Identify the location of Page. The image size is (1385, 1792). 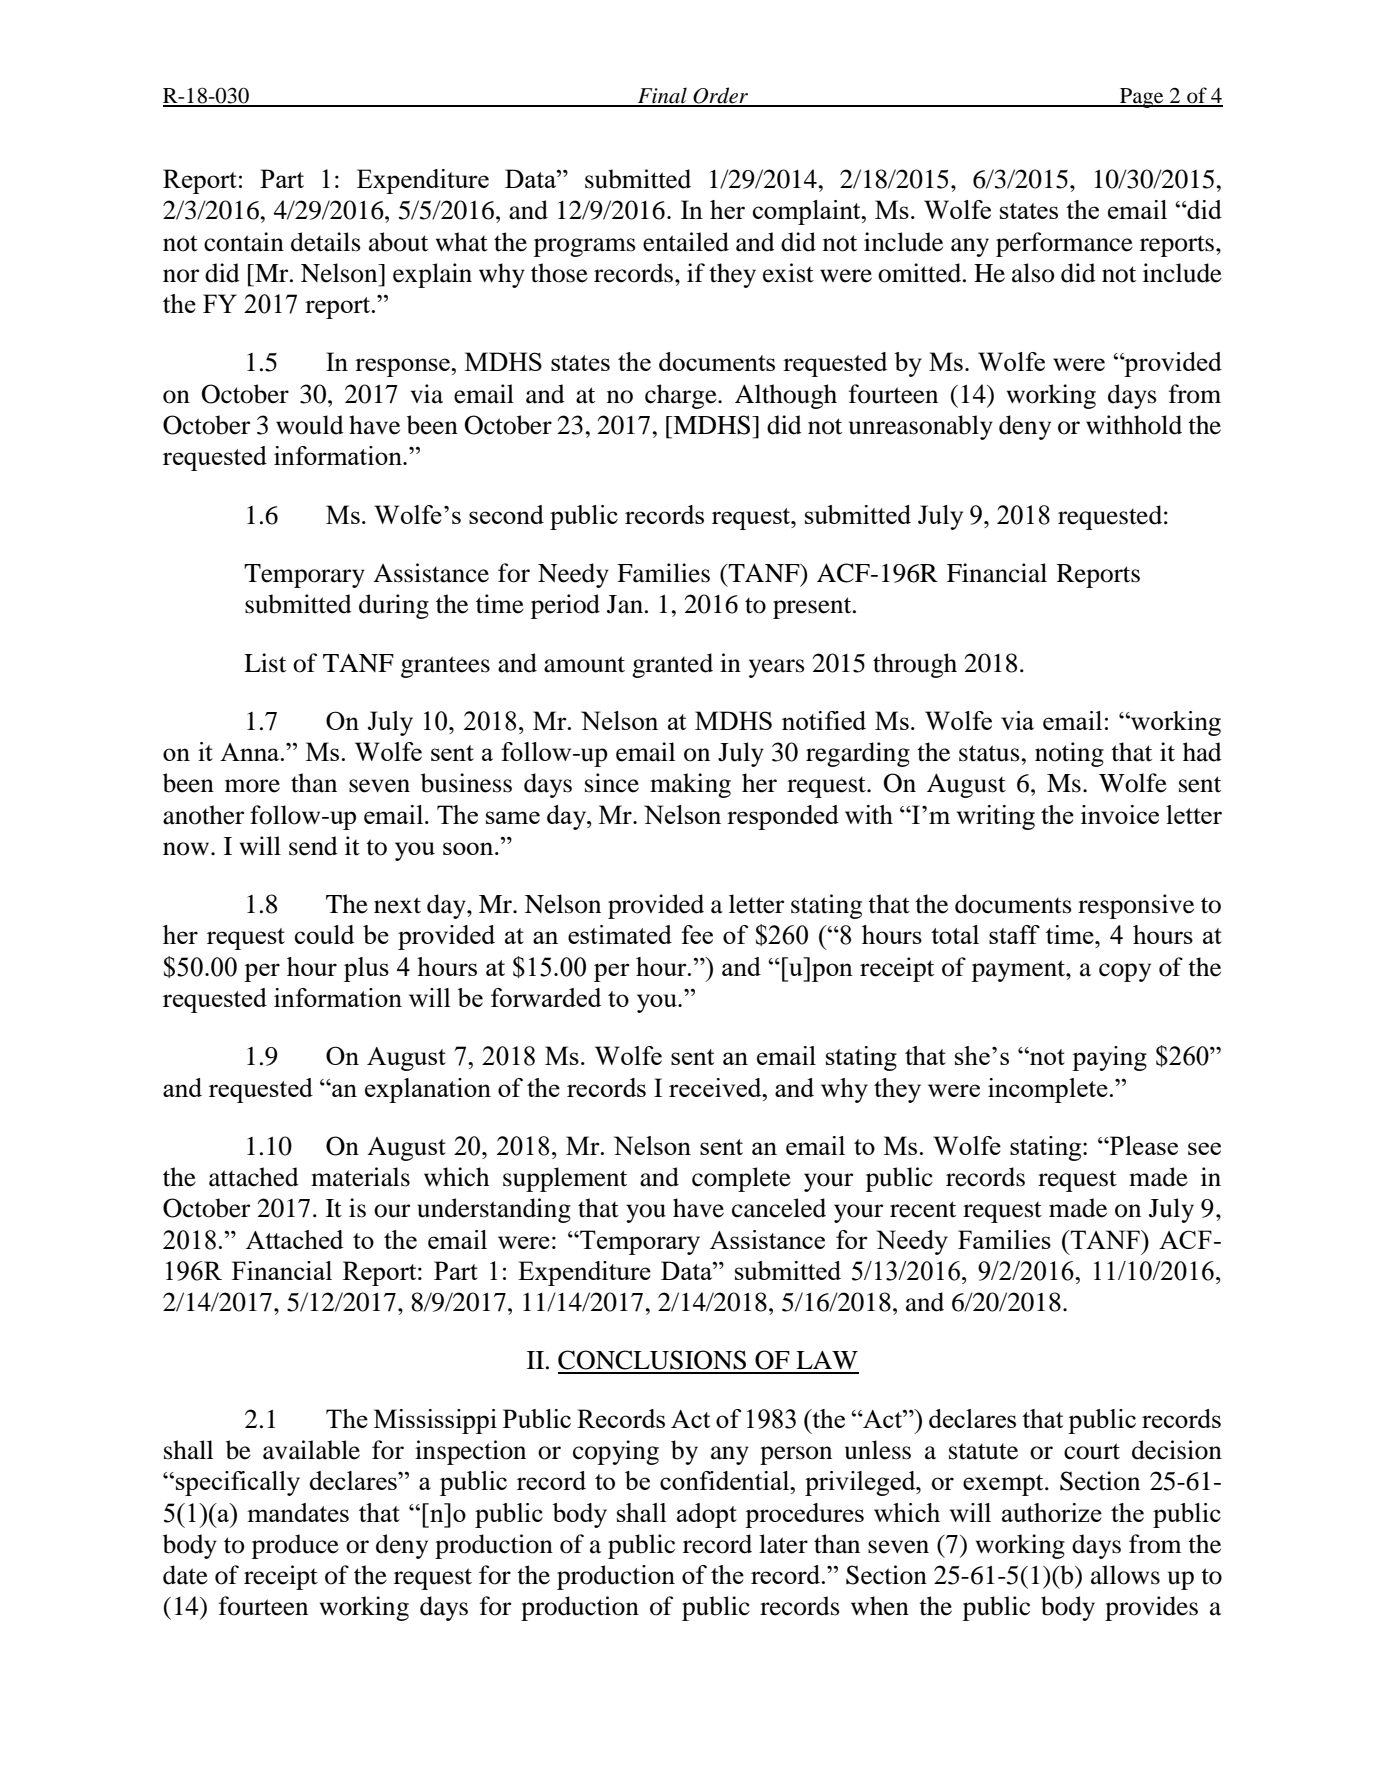
(1142, 98).
